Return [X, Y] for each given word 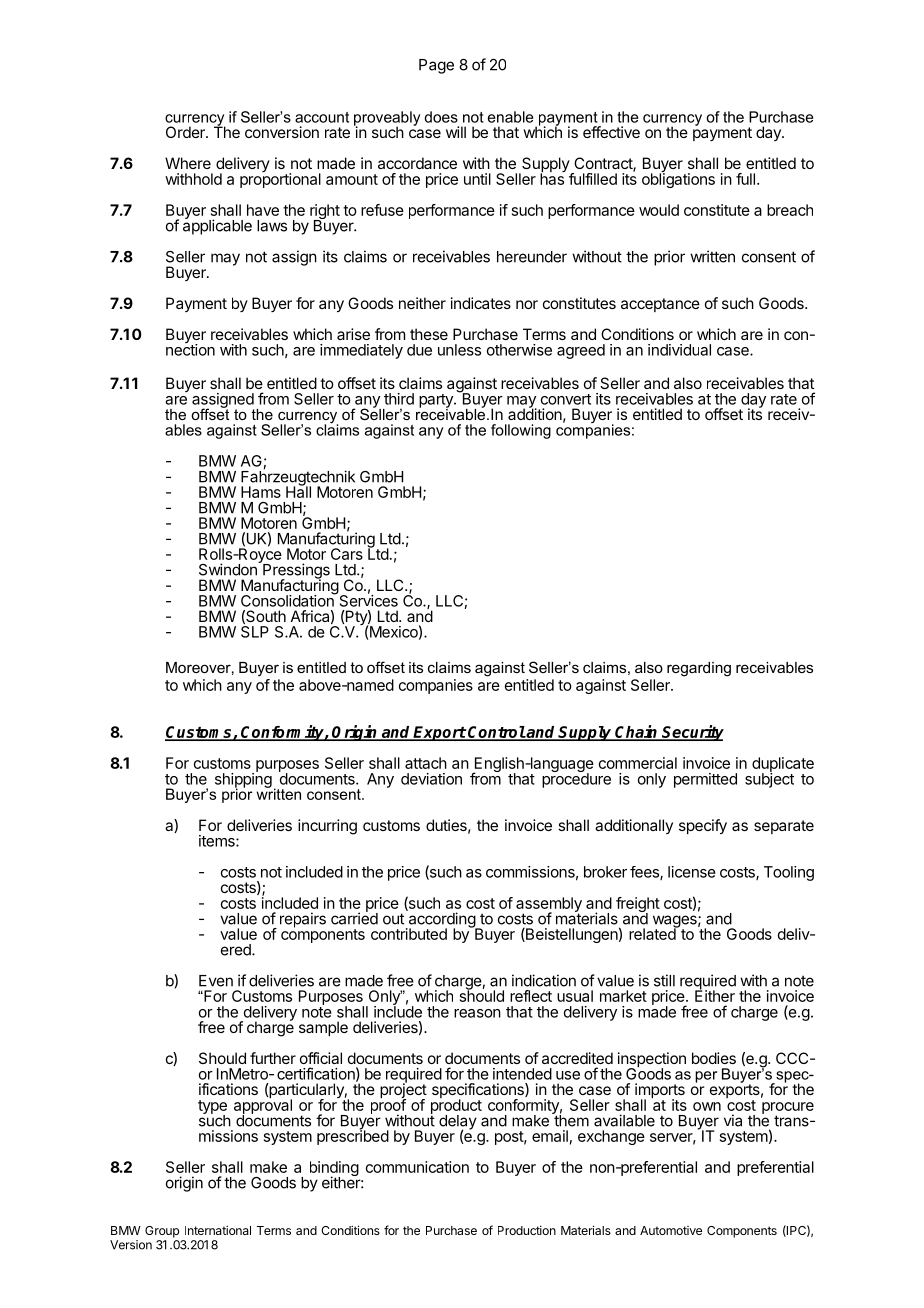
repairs [303, 920]
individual [679, 350]
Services [367, 599]
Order [186, 132]
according [441, 921]
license [692, 872]
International [218, 1230]
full [745, 179]
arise [353, 334]
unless [459, 350]
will [456, 132]
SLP [255, 632]
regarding [699, 669]
